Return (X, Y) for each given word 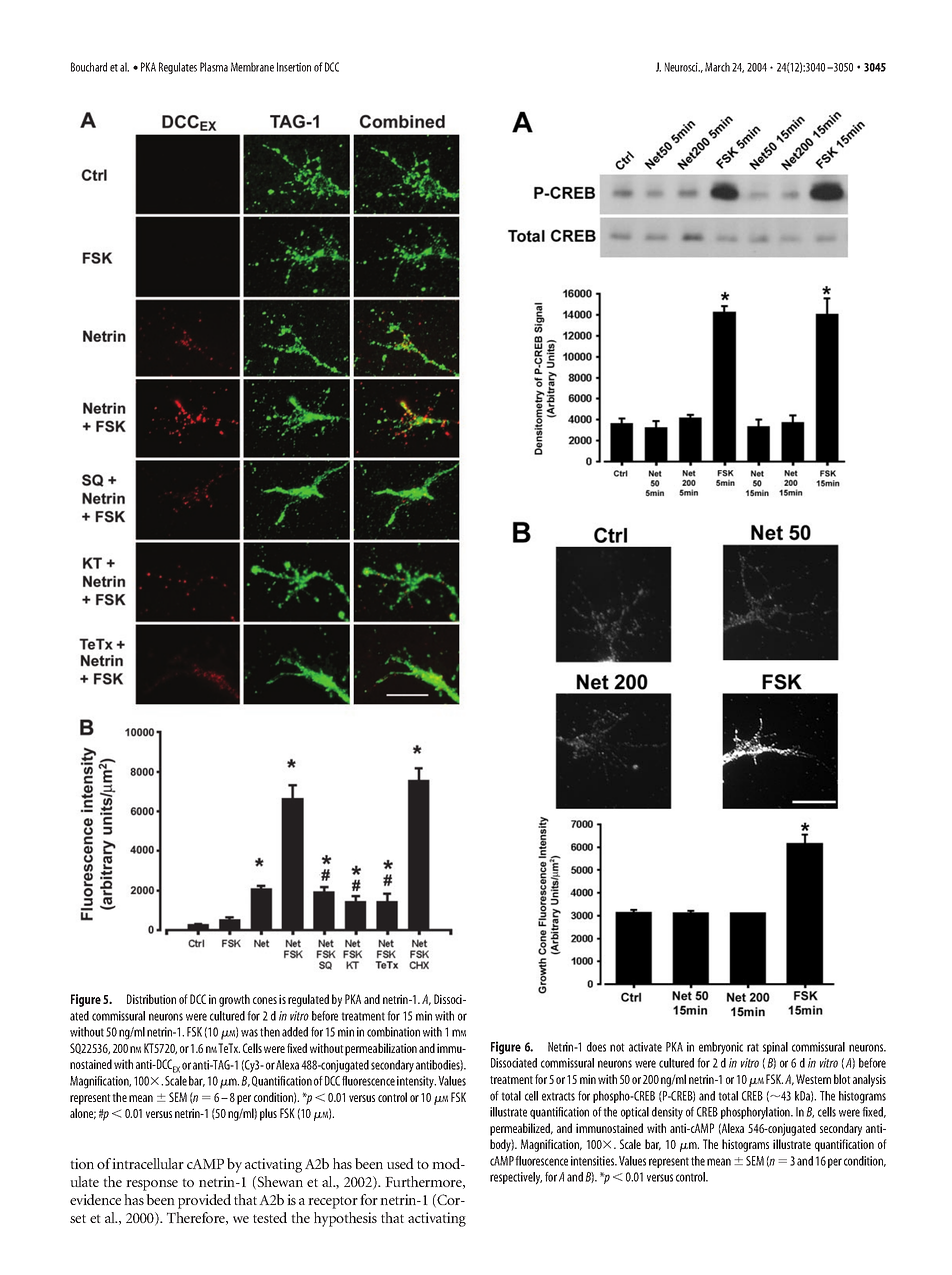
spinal (775, 1048)
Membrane (252, 67)
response (152, 1185)
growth (234, 1000)
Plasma (214, 67)
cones (265, 1000)
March (717, 67)
